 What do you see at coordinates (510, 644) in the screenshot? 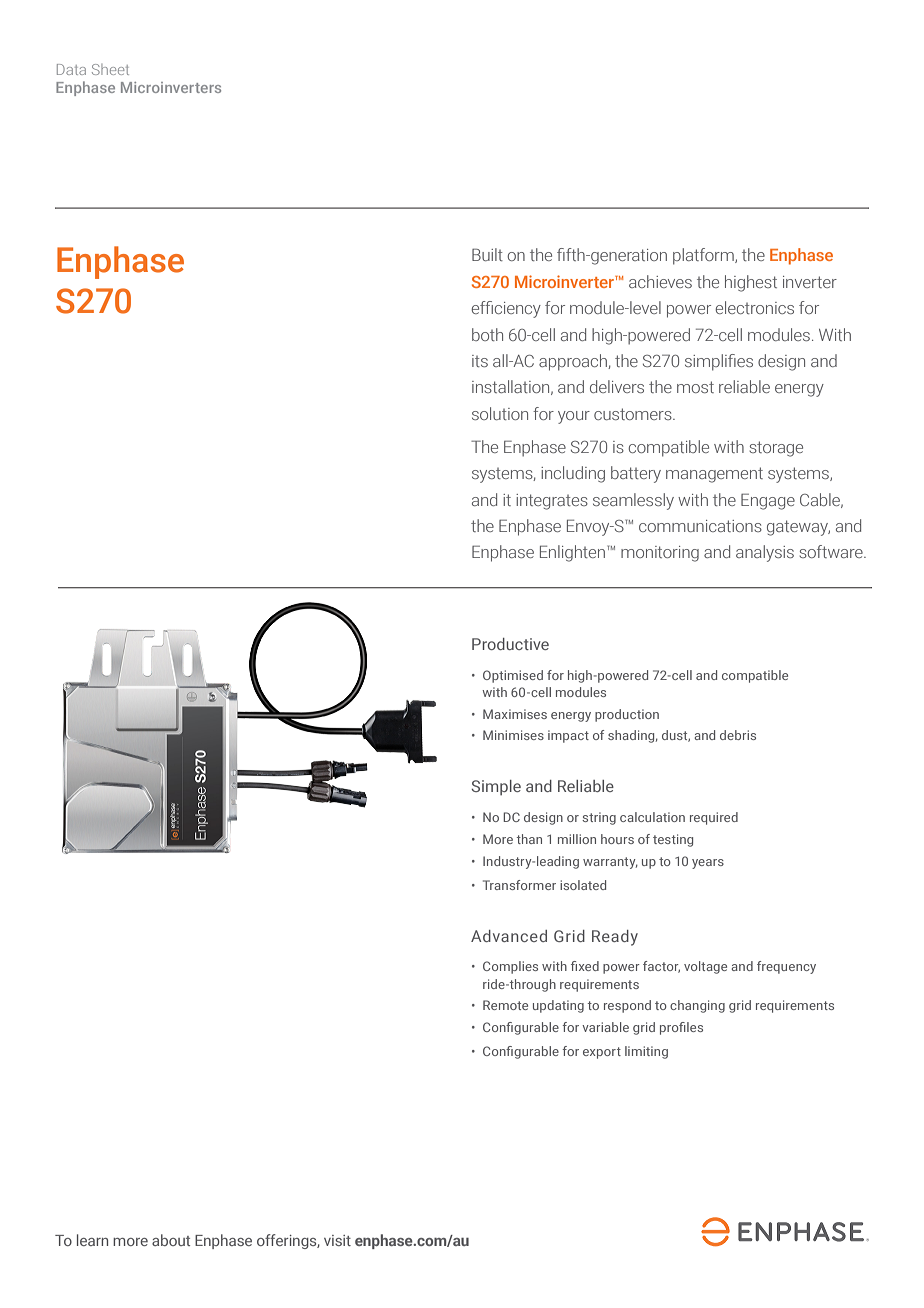
I see `Productive` at bounding box center [510, 644].
